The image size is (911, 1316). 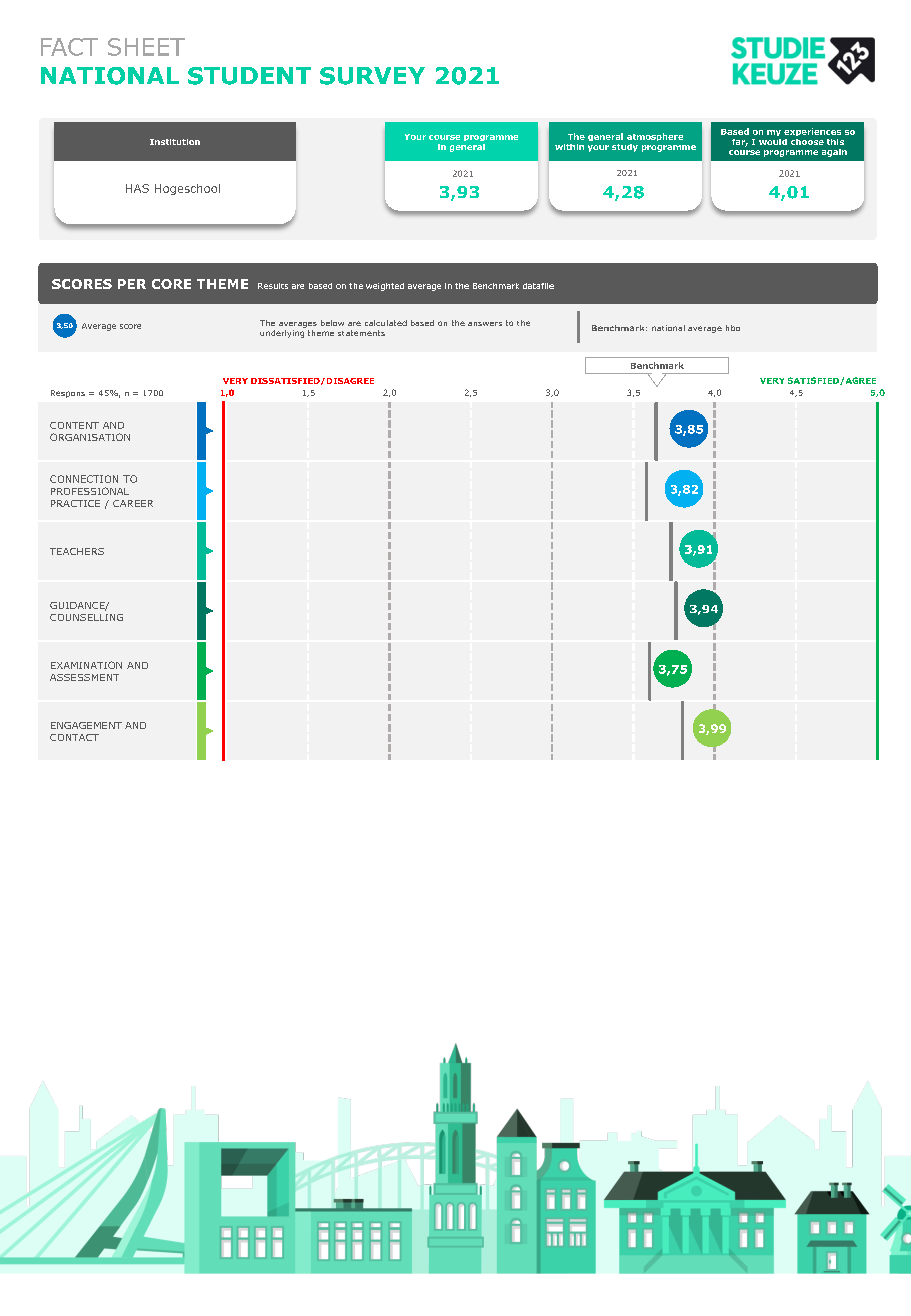 What do you see at coordinates (86, 665) in the page?
I see `EXAMINATION` at bounding box center [86, 665].
